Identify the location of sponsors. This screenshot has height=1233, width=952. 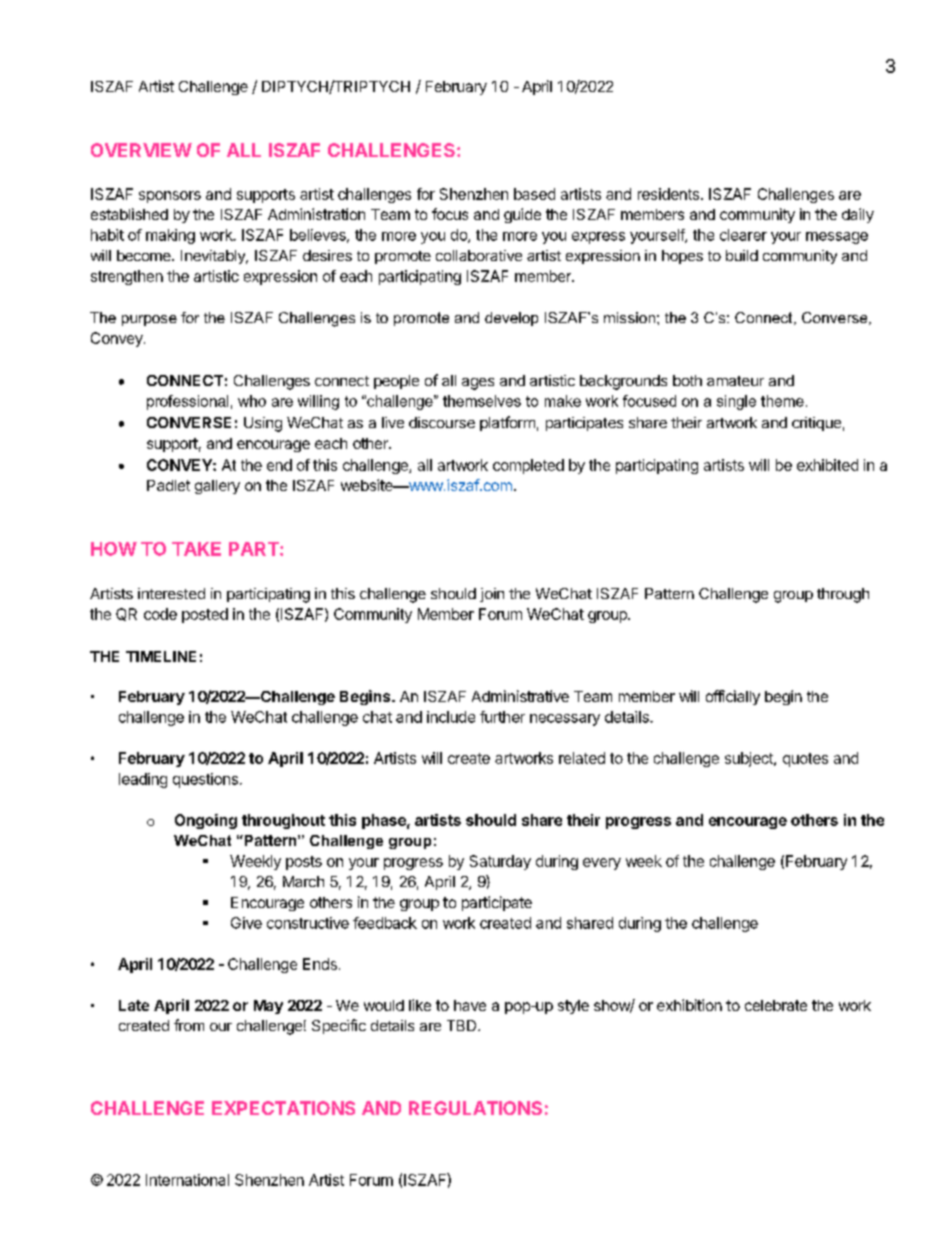
(170, 197).
